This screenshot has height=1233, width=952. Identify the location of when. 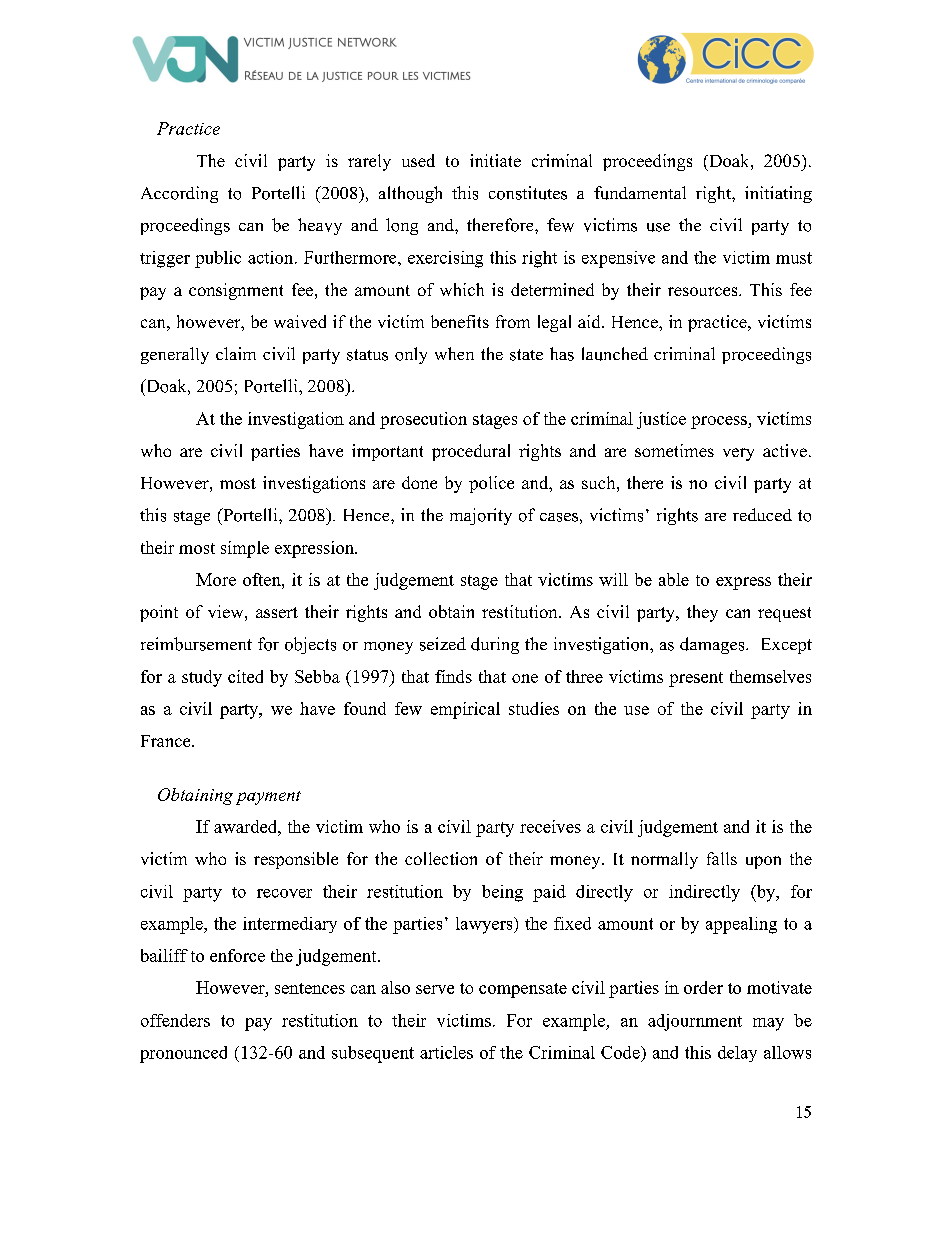
(454, 353).
